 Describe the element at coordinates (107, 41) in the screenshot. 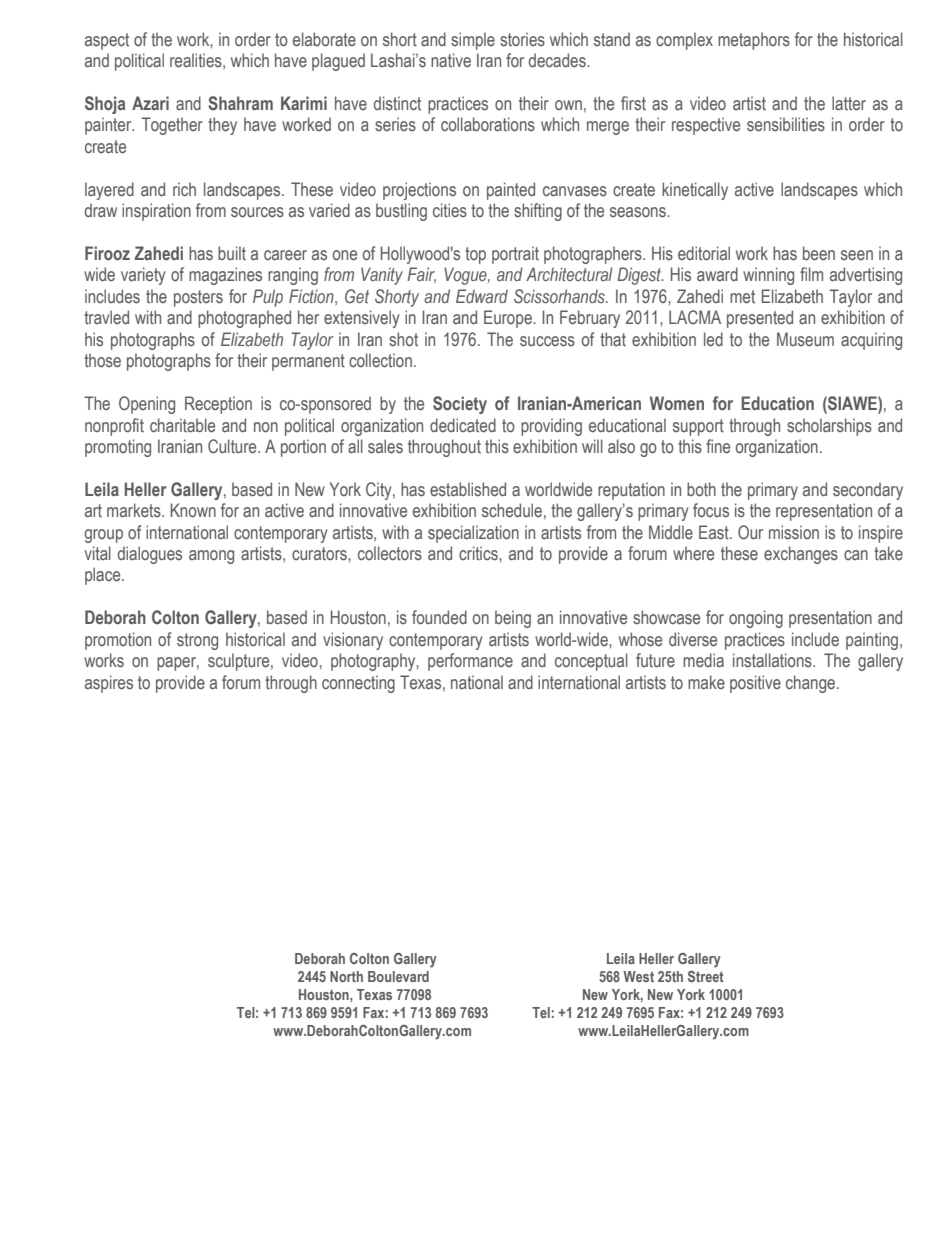

I see `aspect` at that location.
